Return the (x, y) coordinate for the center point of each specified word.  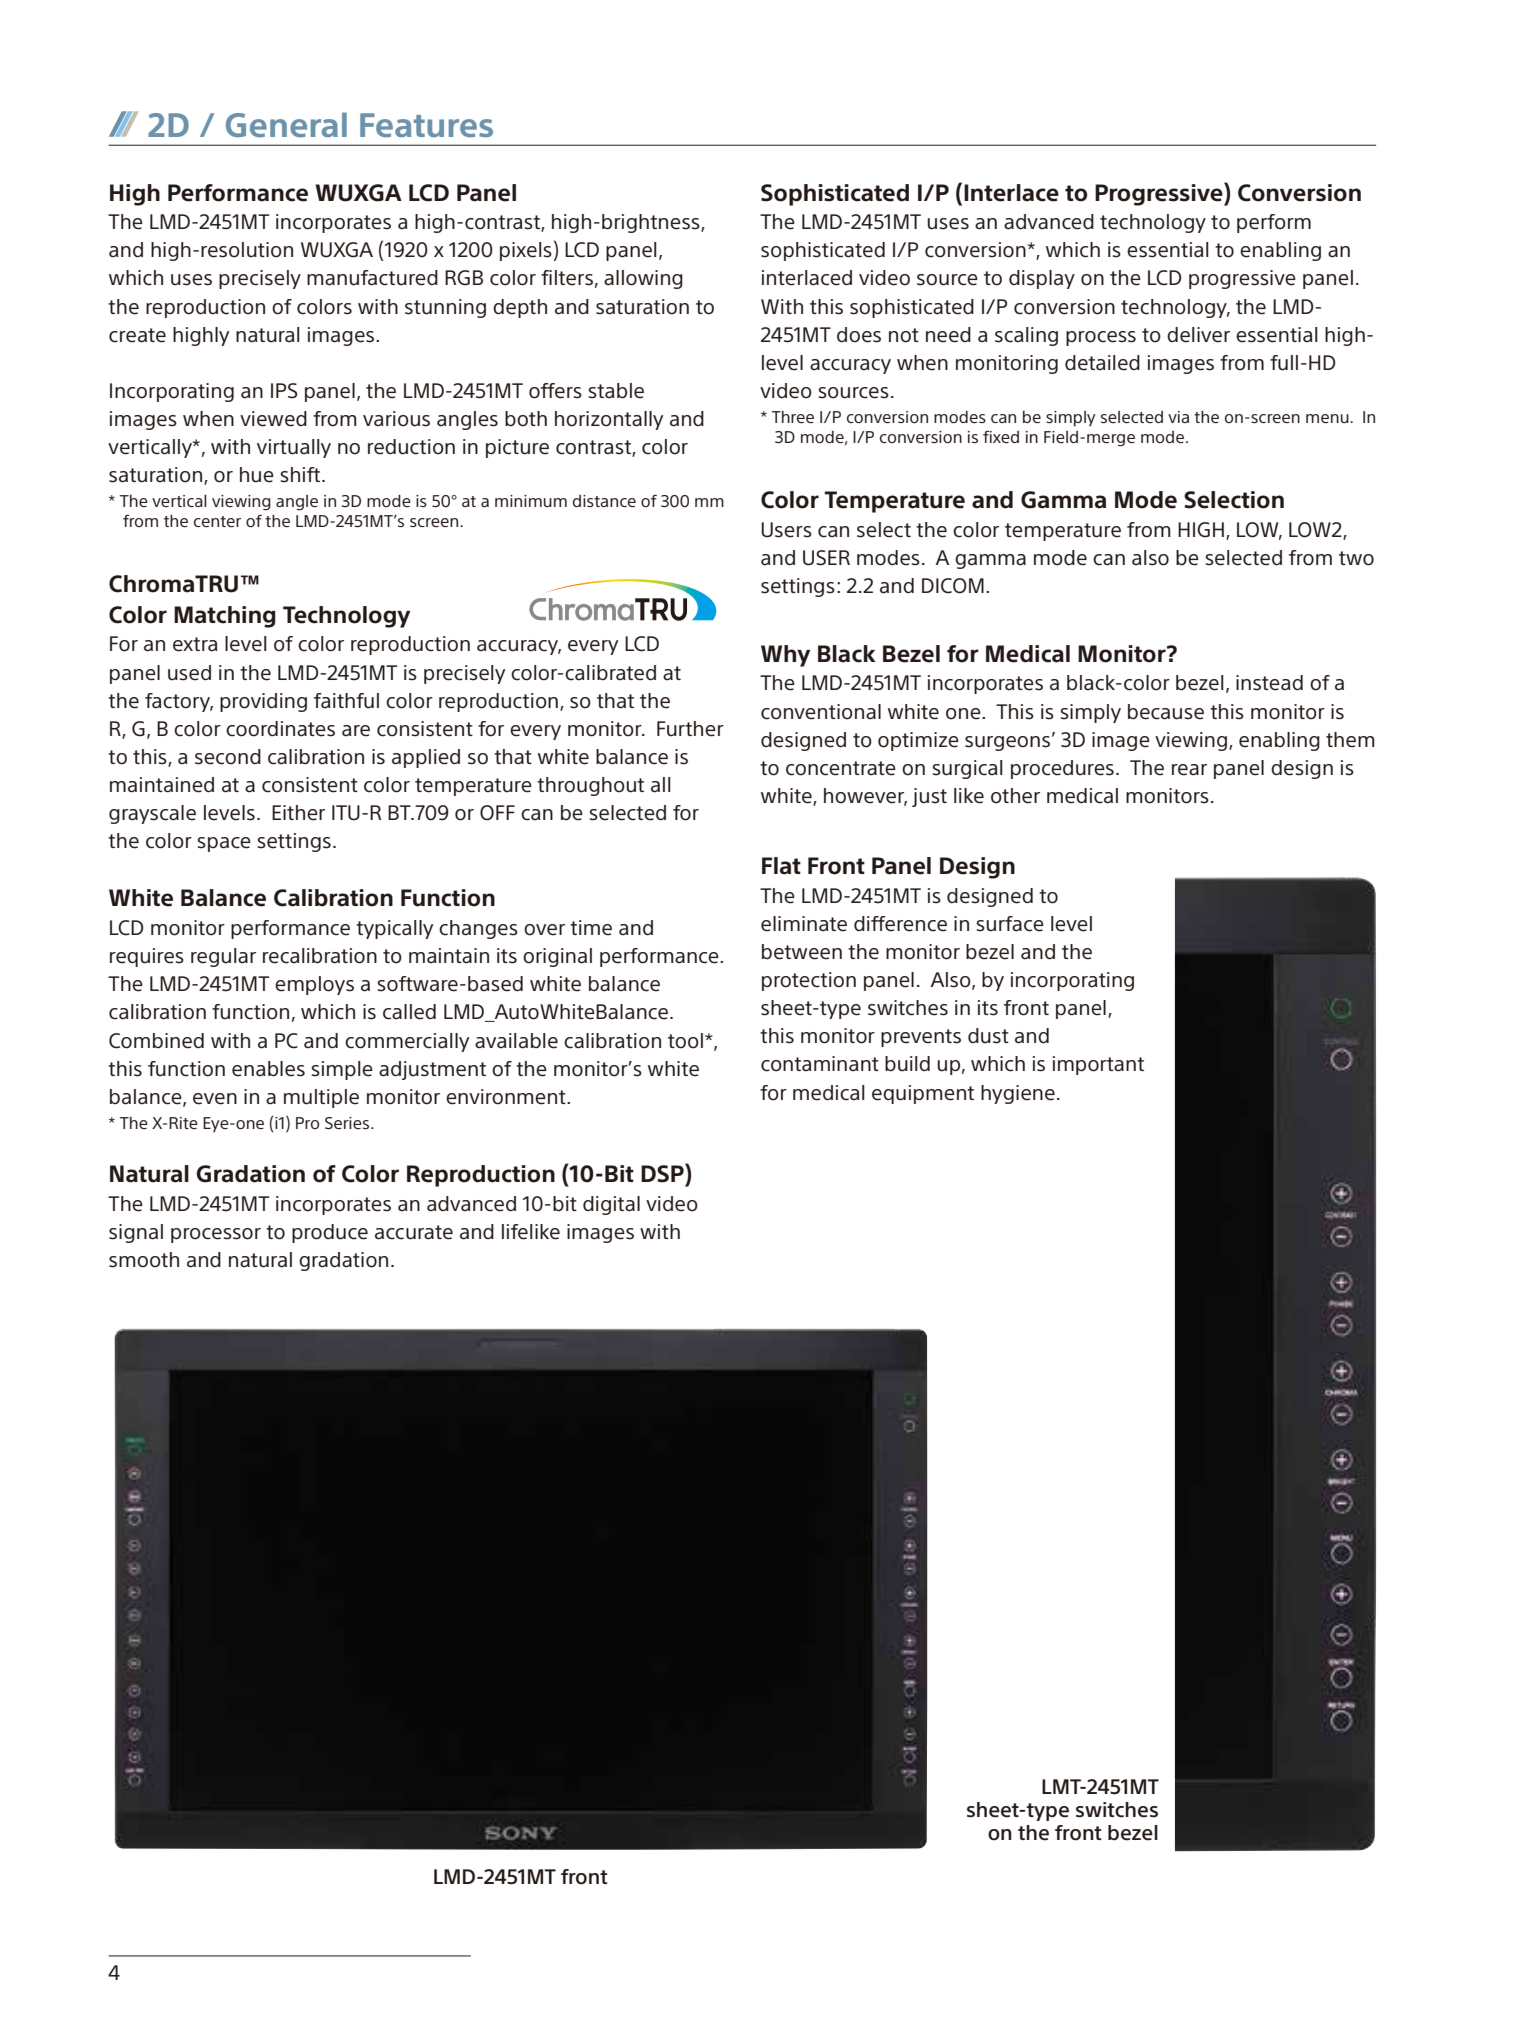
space (224, 844)
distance (604, 501)
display (1042, 279)
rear (1189, 770)
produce (330, 1233)
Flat (781, 866)
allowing (643, 279)
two (1356, 558)
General (286, 124)
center (217, 521)
